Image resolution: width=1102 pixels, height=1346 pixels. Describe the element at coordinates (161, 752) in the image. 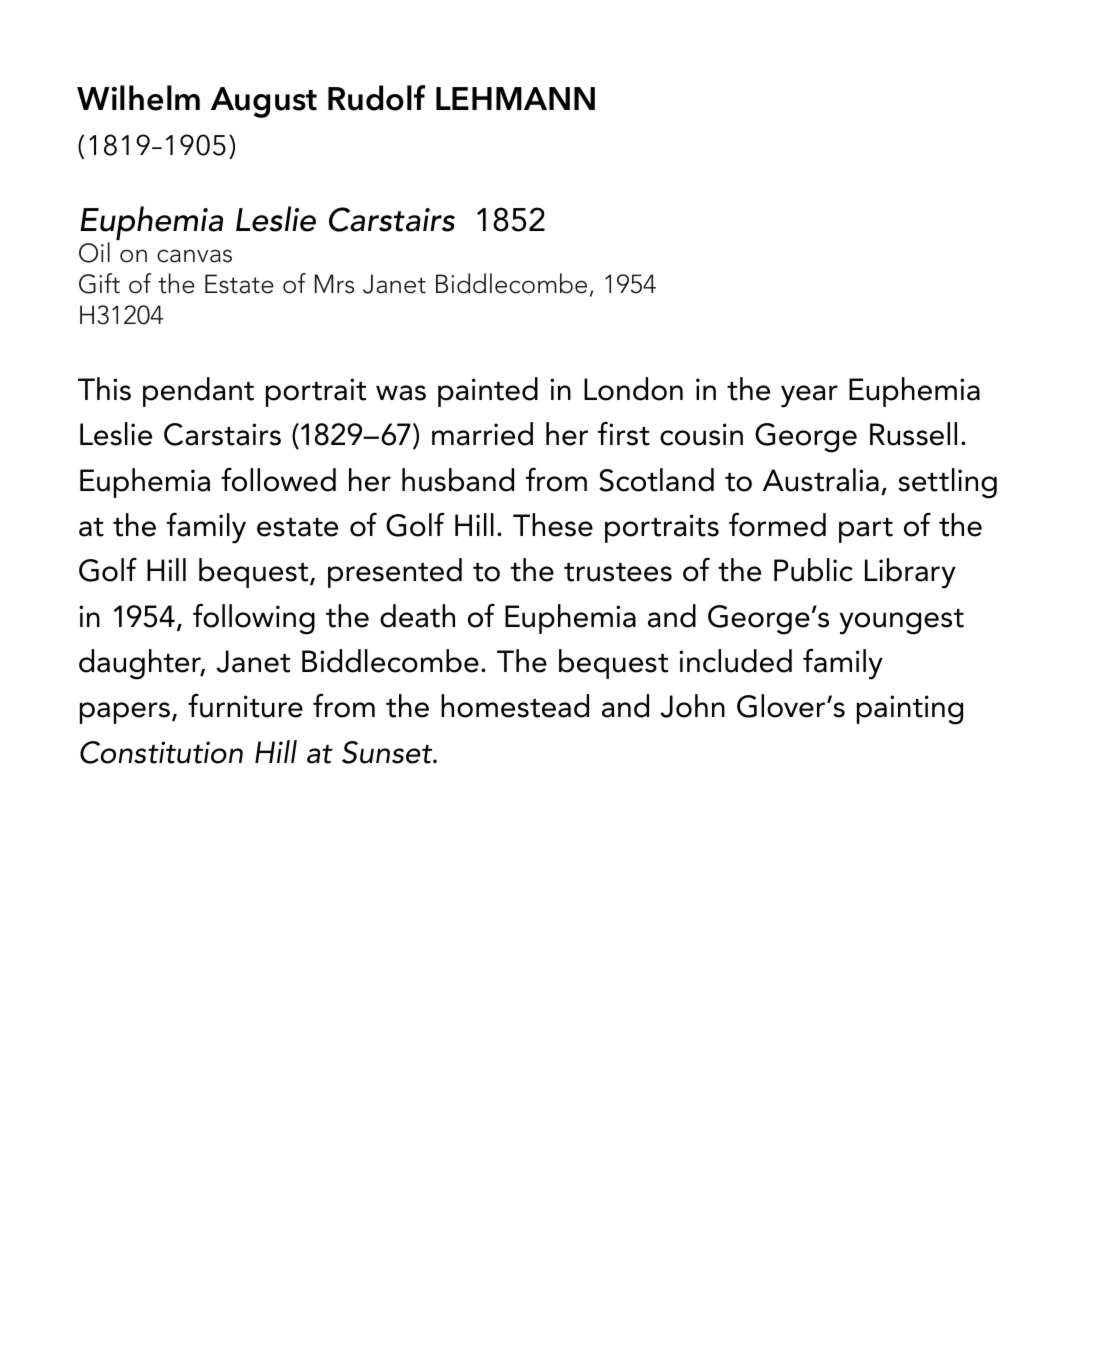

I see `Constitution` at that location.
